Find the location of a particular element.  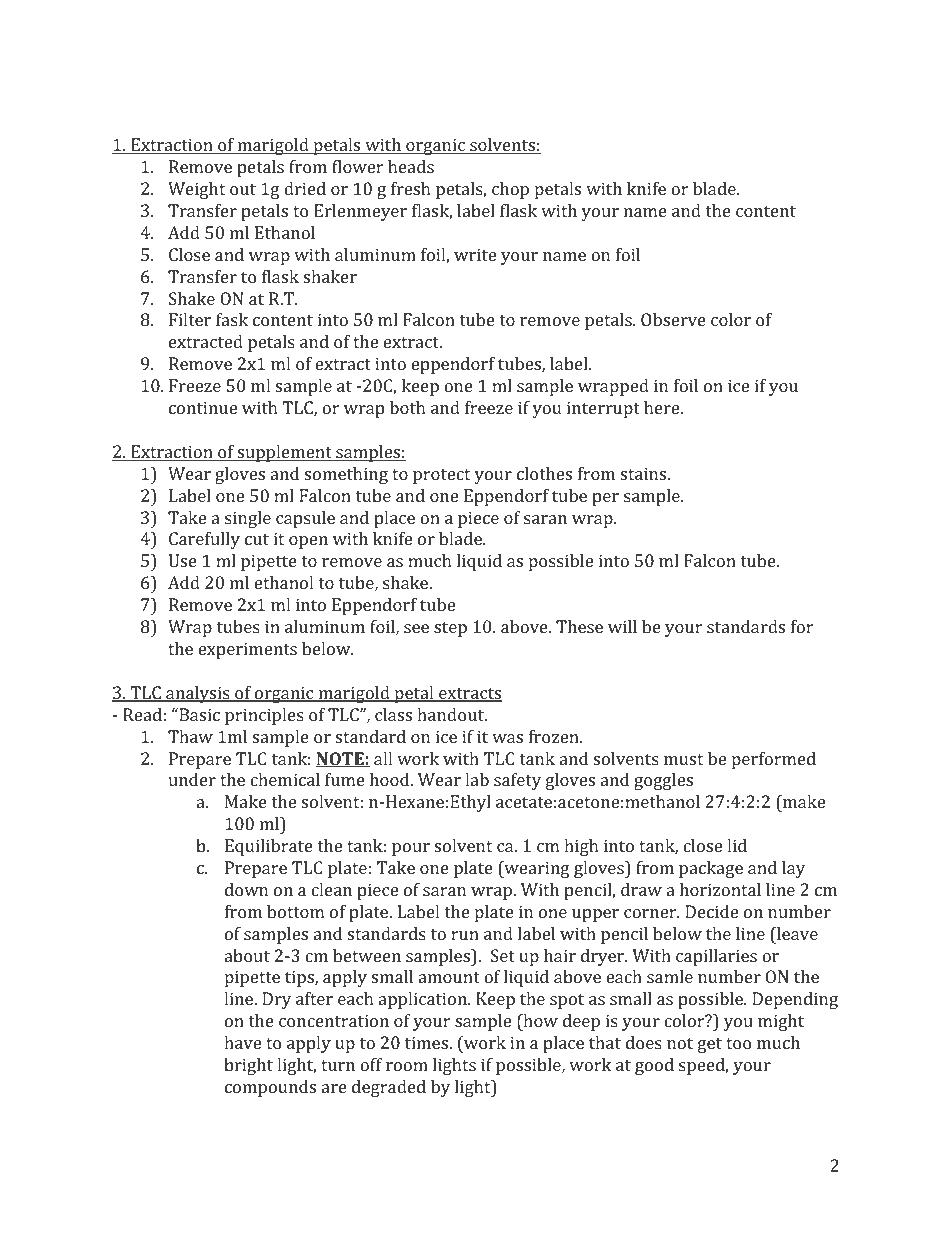

chop is located at coordinates (510, 190).
